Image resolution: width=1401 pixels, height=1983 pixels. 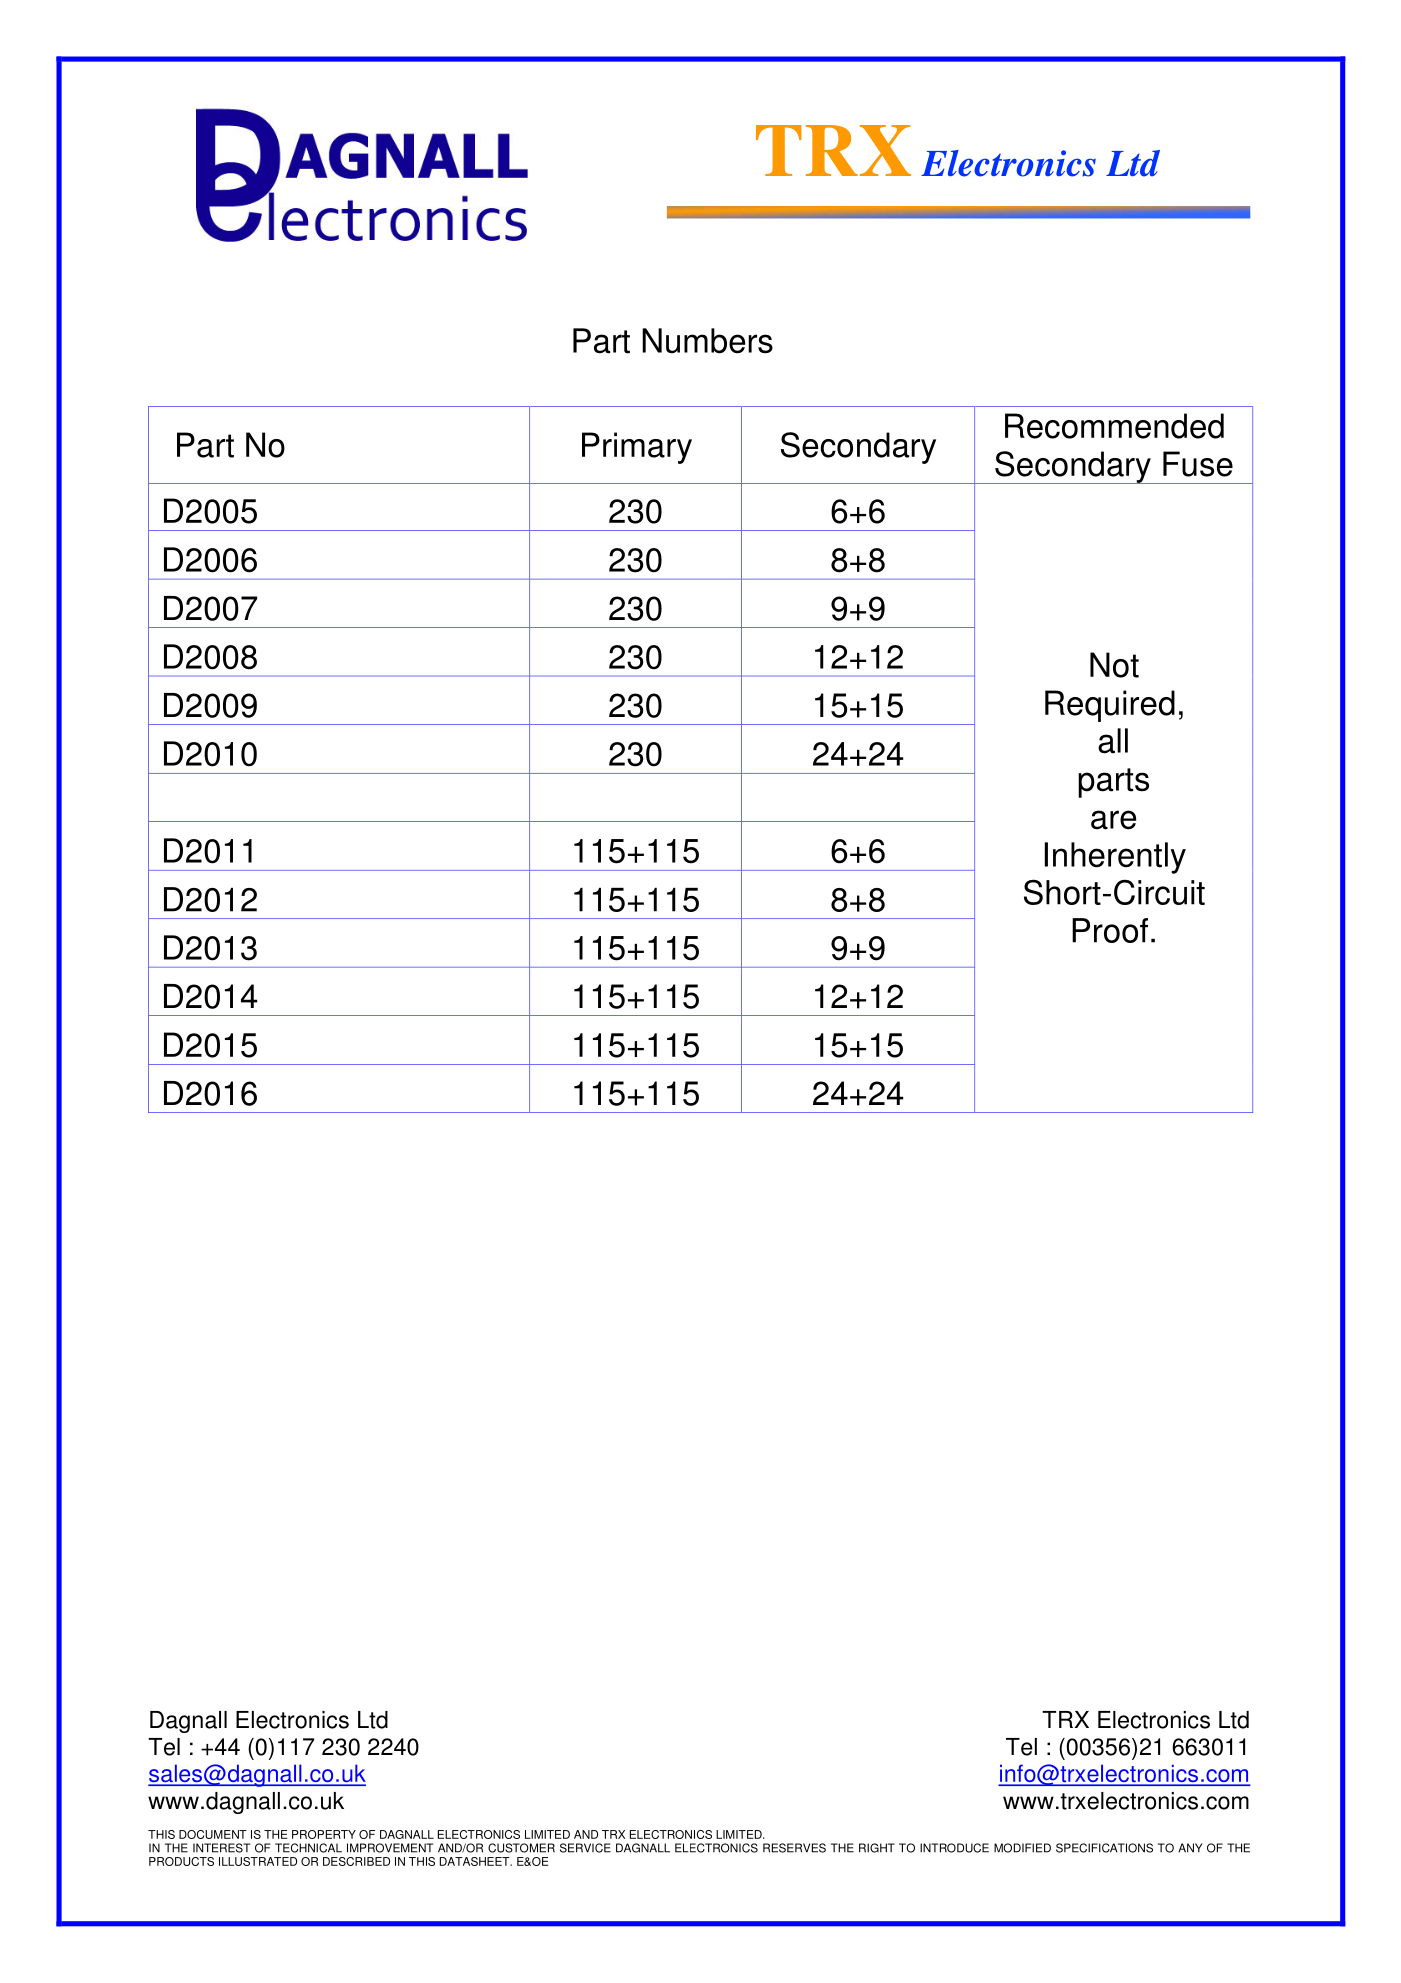 What do you see at coordinates (1104, 1848) in the screenshot?
I see `SPECIFICATIONS` at bounding box center [1104, 1848].
